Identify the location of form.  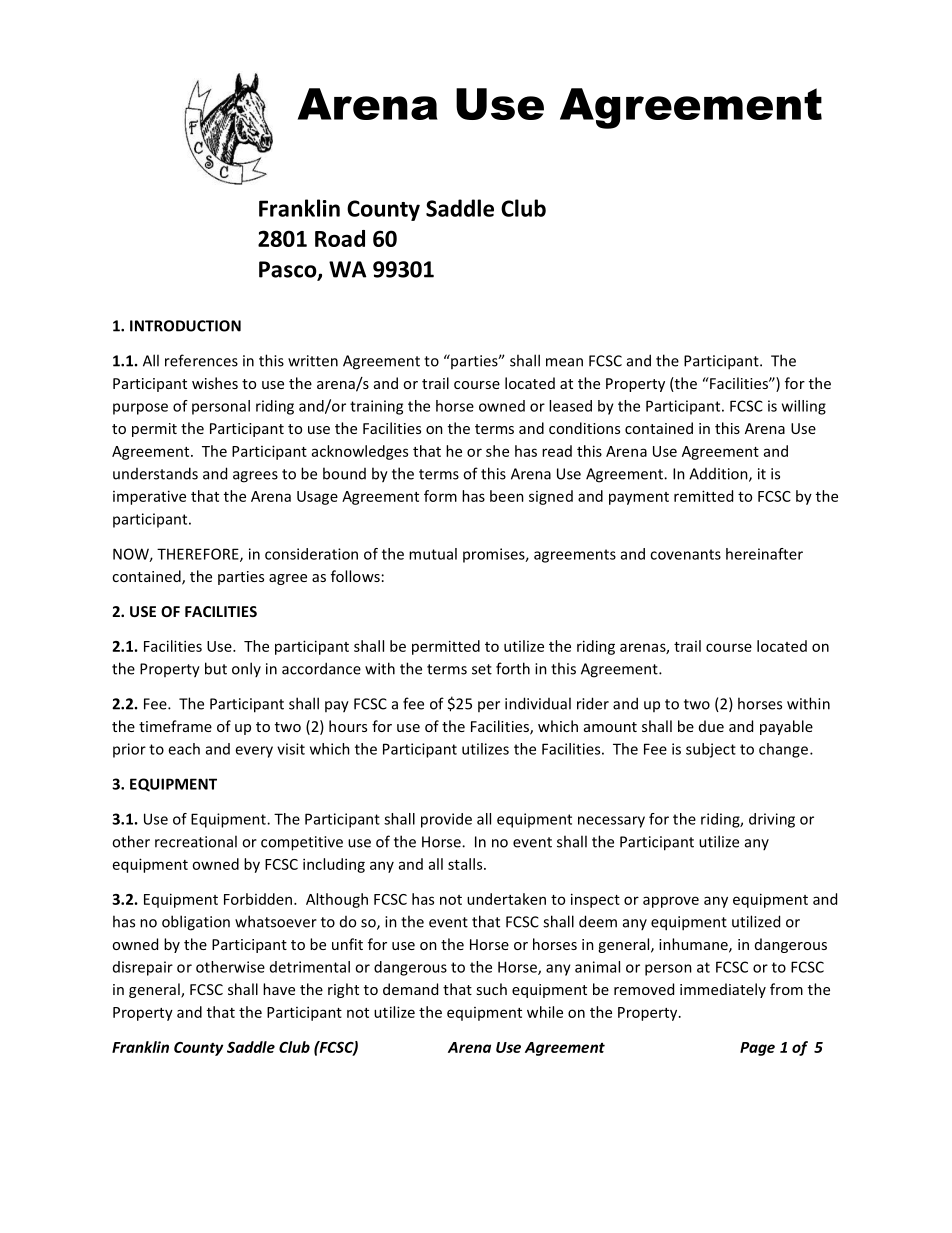
(440, 496).
